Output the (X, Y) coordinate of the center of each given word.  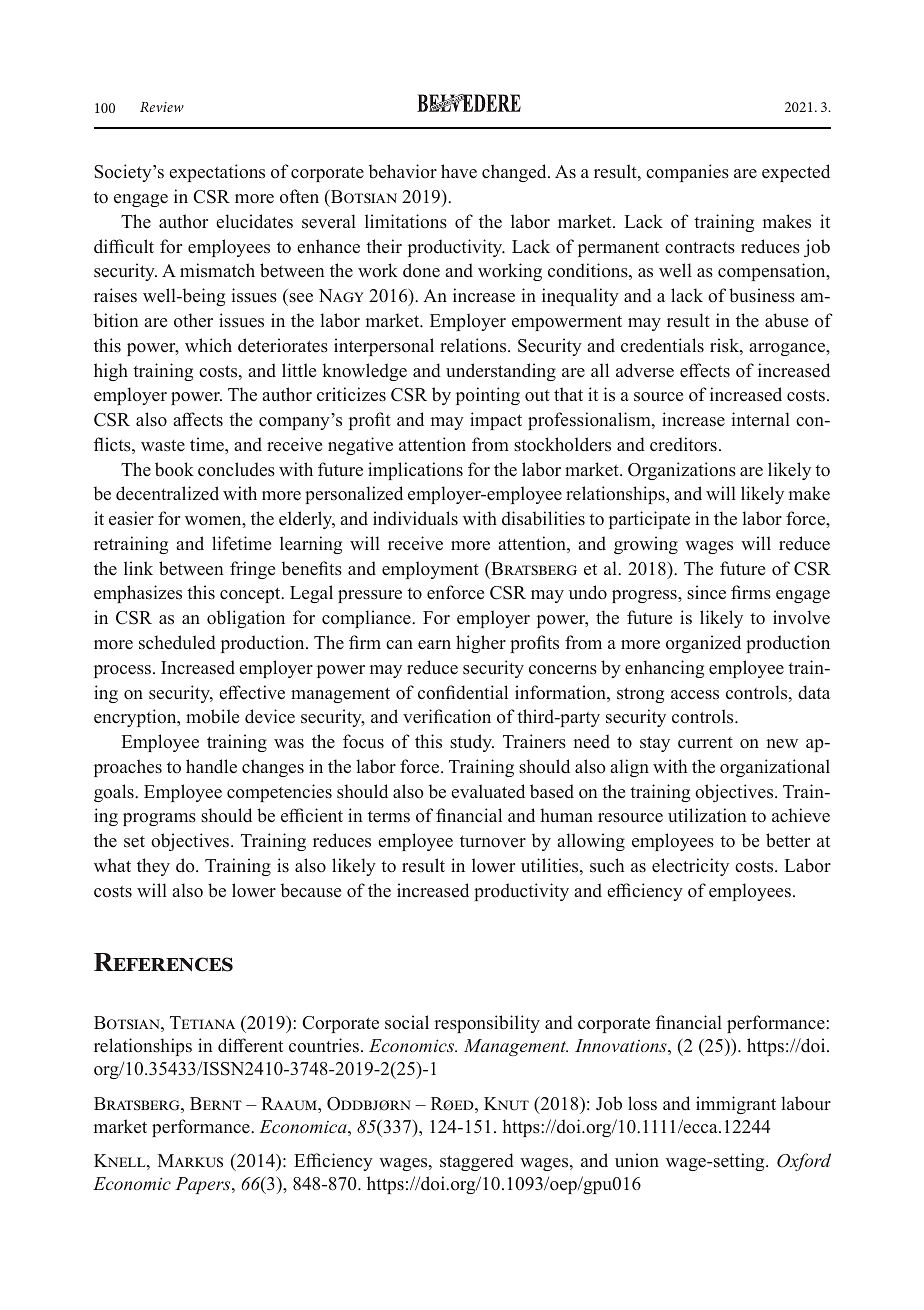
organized (703, 644)
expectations (217, 173)
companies (687, 173)
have (459, 171)
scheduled (177, 642)
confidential (463, 692)
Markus (190, 1161)
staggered (477, 1162)
